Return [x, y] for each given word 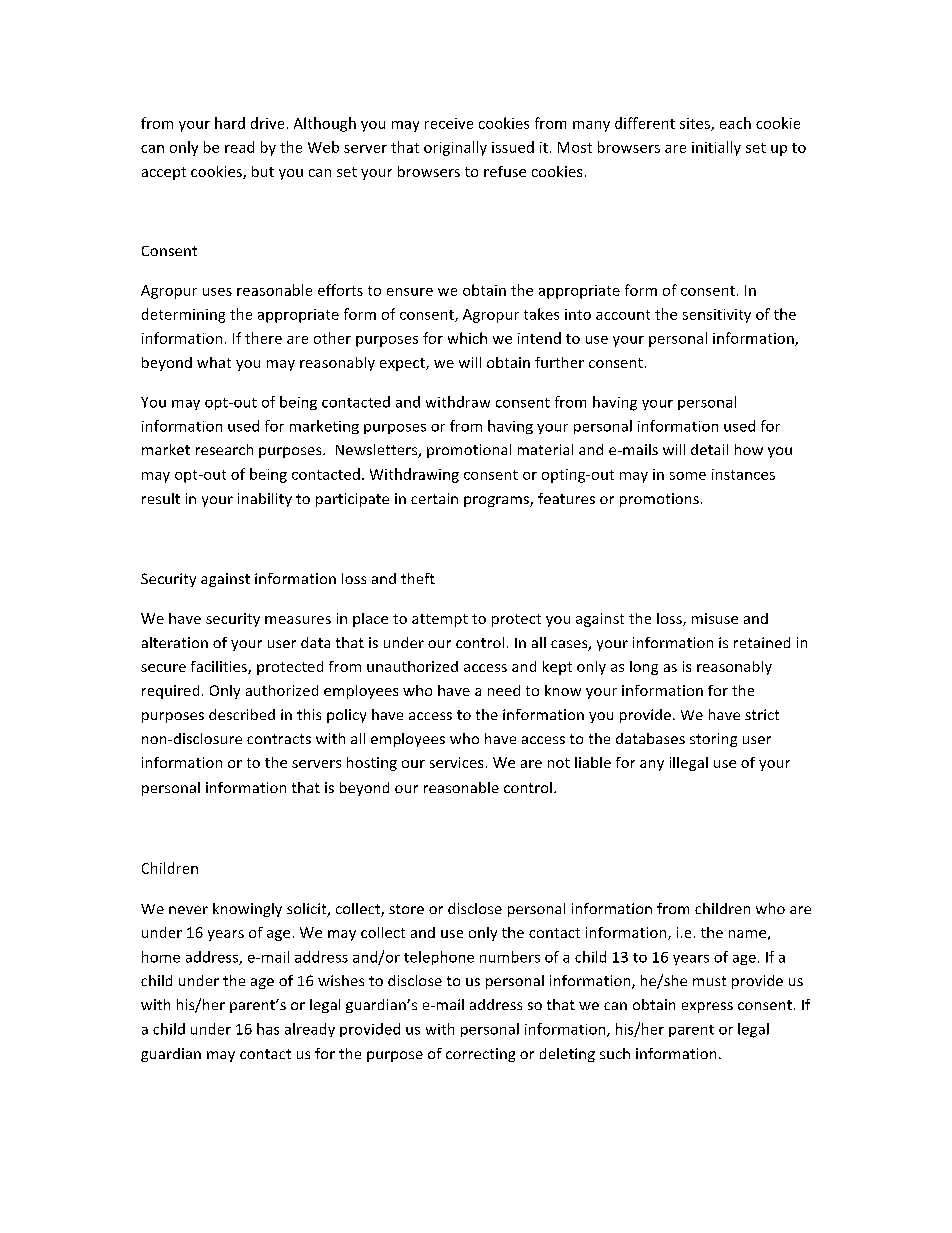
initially [716, 148]
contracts [279, 739]
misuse [715, 618]
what [214, 362]
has [268, 1029]
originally [455, 148]
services [456, 762]
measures [298, 620]
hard [230, 123]
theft [418, 578]
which [467, 338]
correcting [480, 1055]
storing [713, 740]
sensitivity [717, 316]
